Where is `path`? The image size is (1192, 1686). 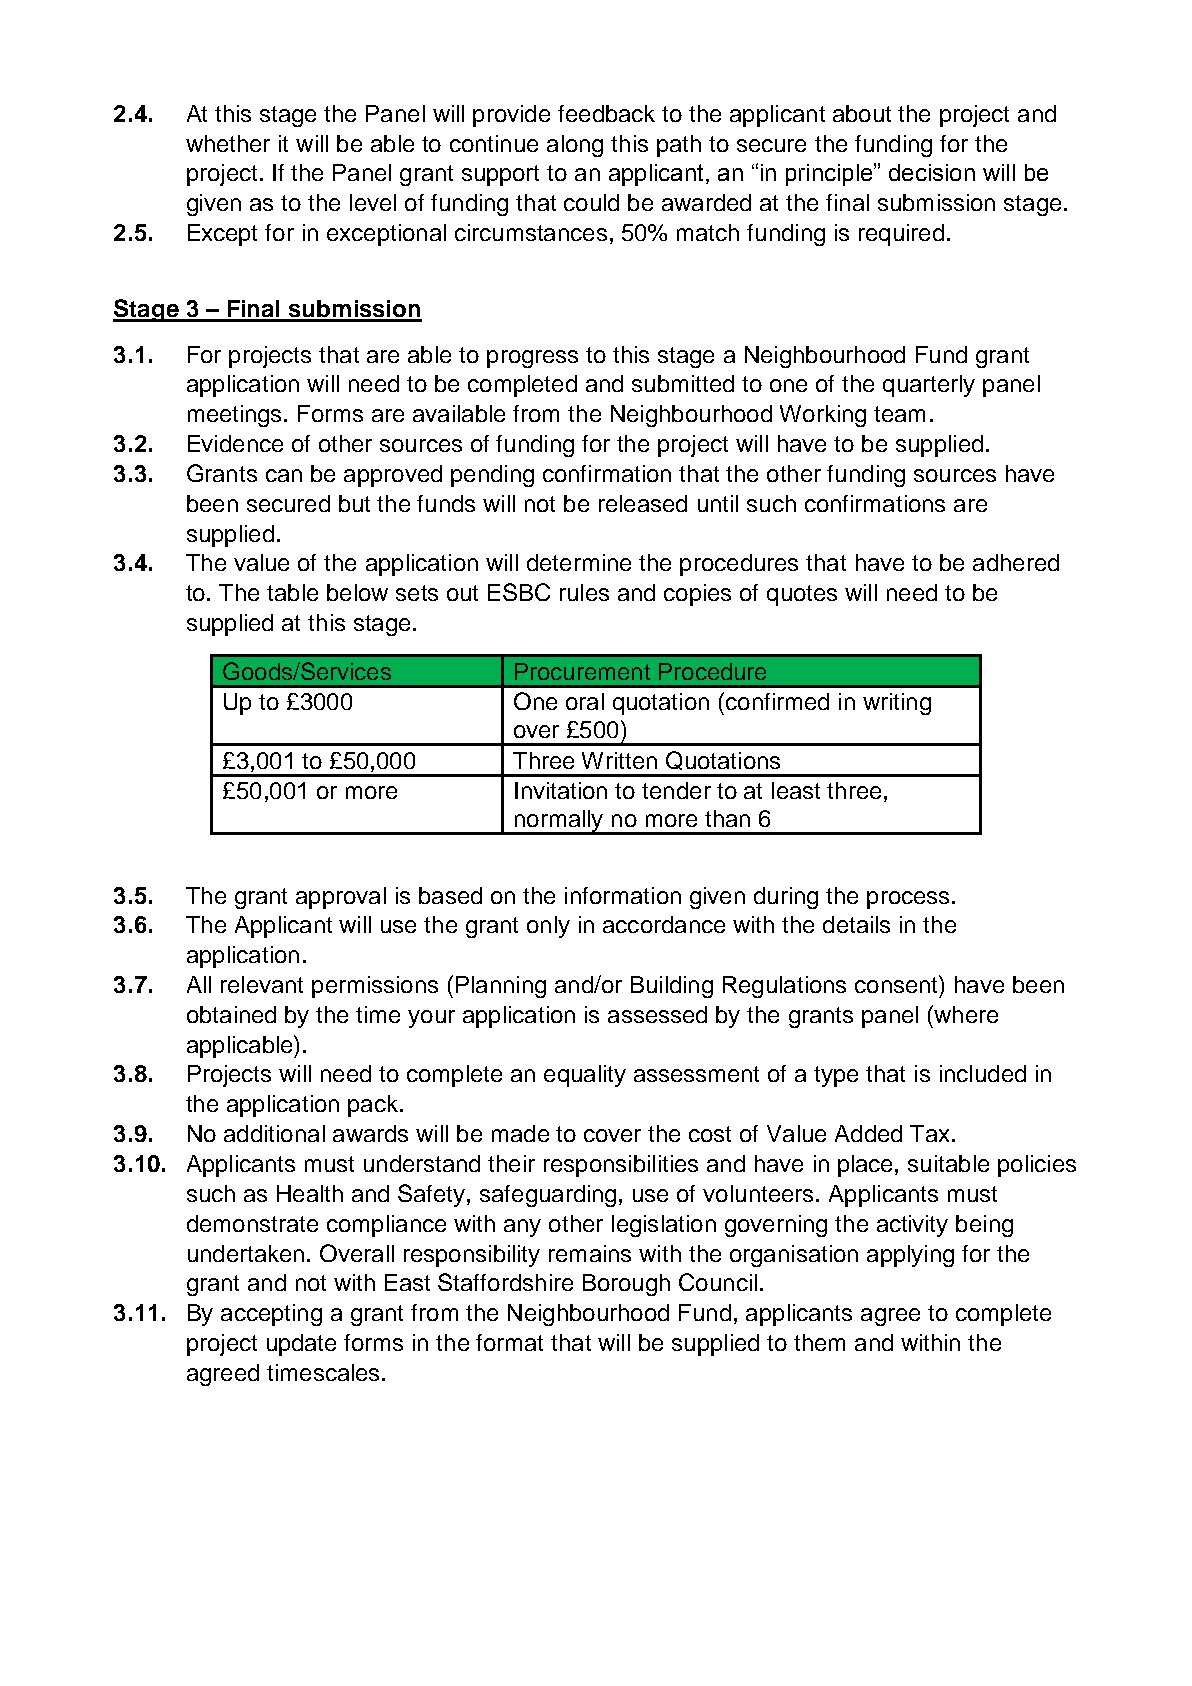 path is located at coordinates (679, 146).
